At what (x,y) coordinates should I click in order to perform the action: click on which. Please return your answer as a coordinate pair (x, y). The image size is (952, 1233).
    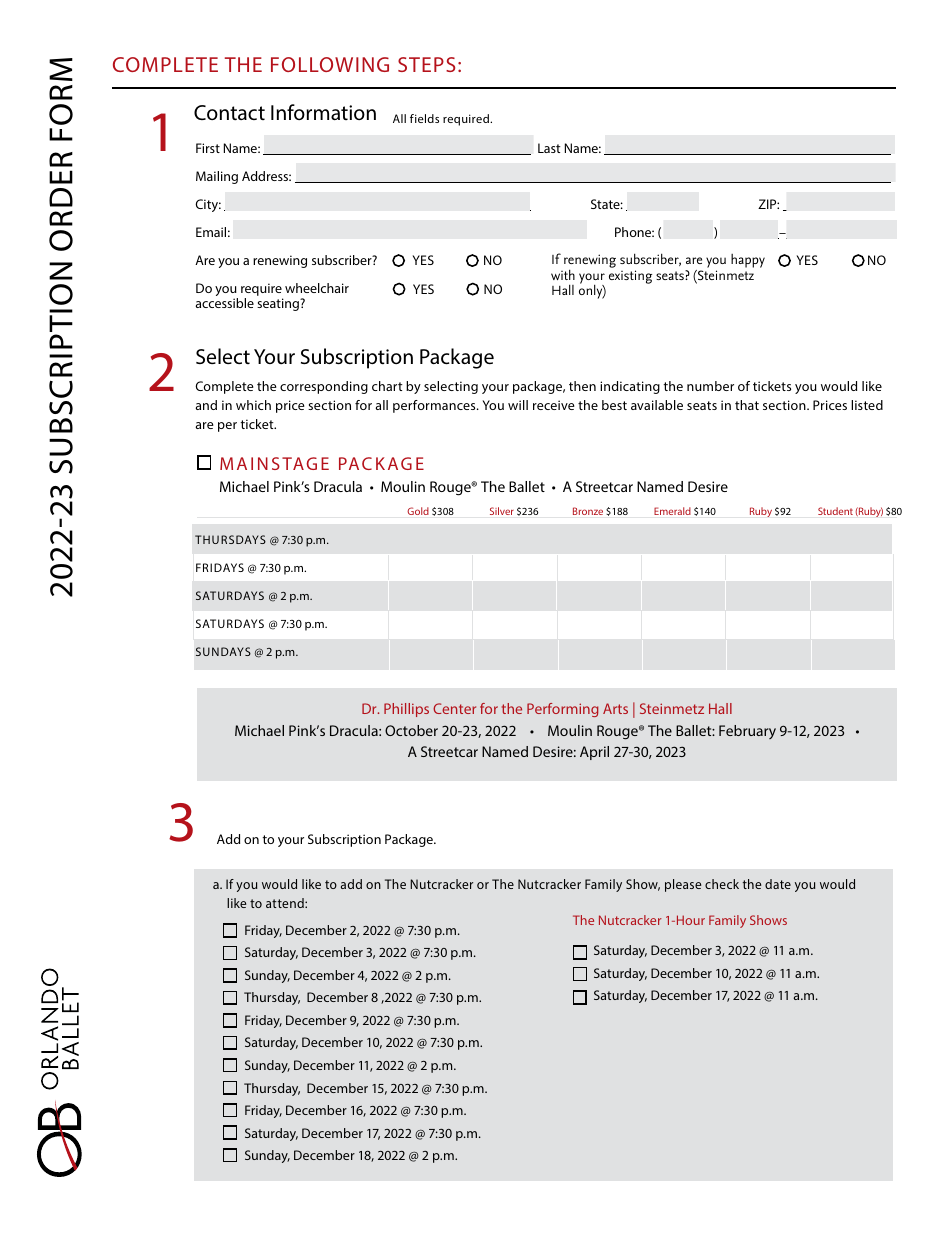
    Looking at the image, I should click on (253, 405).
